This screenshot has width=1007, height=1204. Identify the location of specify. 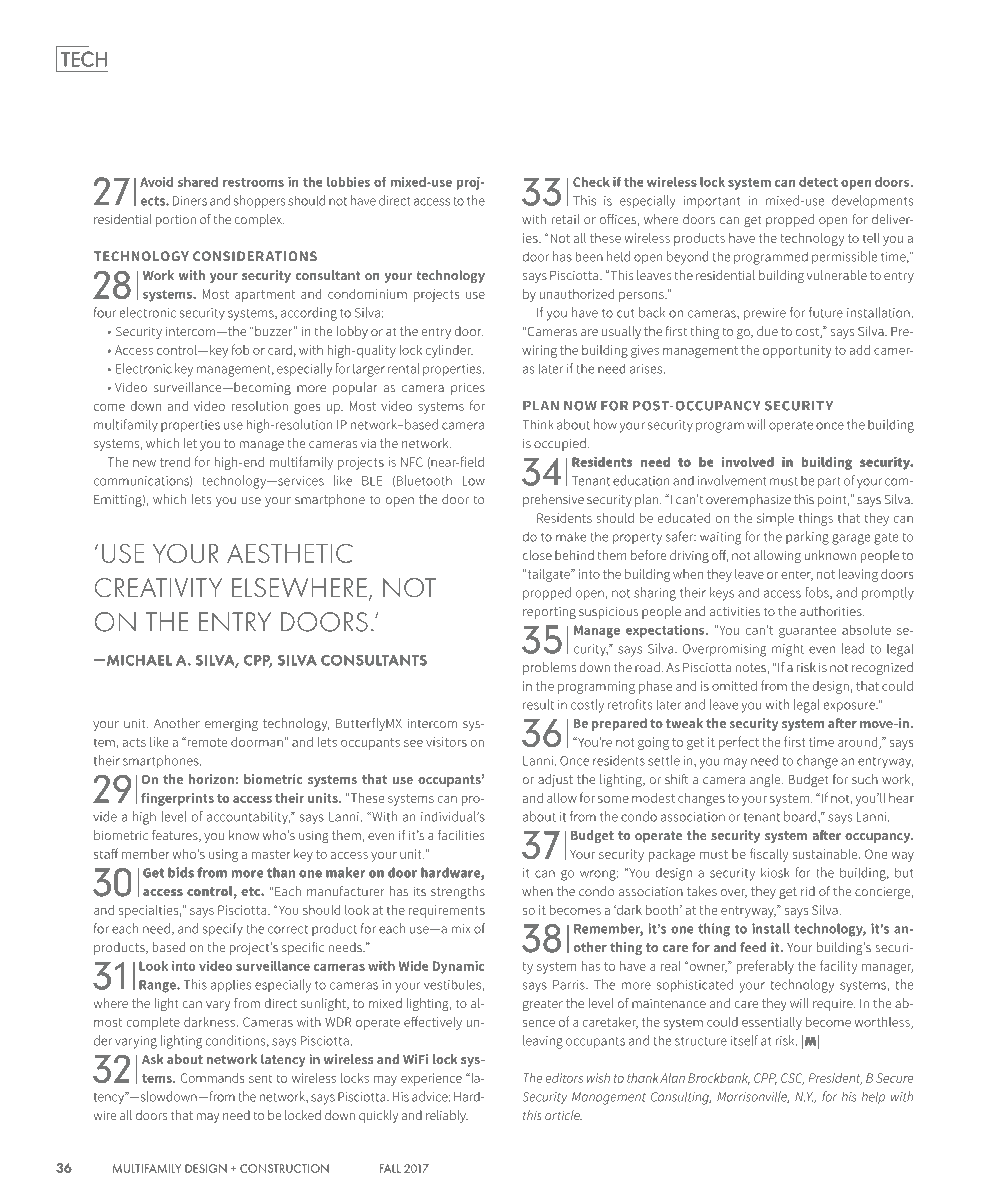
(223, 930).
